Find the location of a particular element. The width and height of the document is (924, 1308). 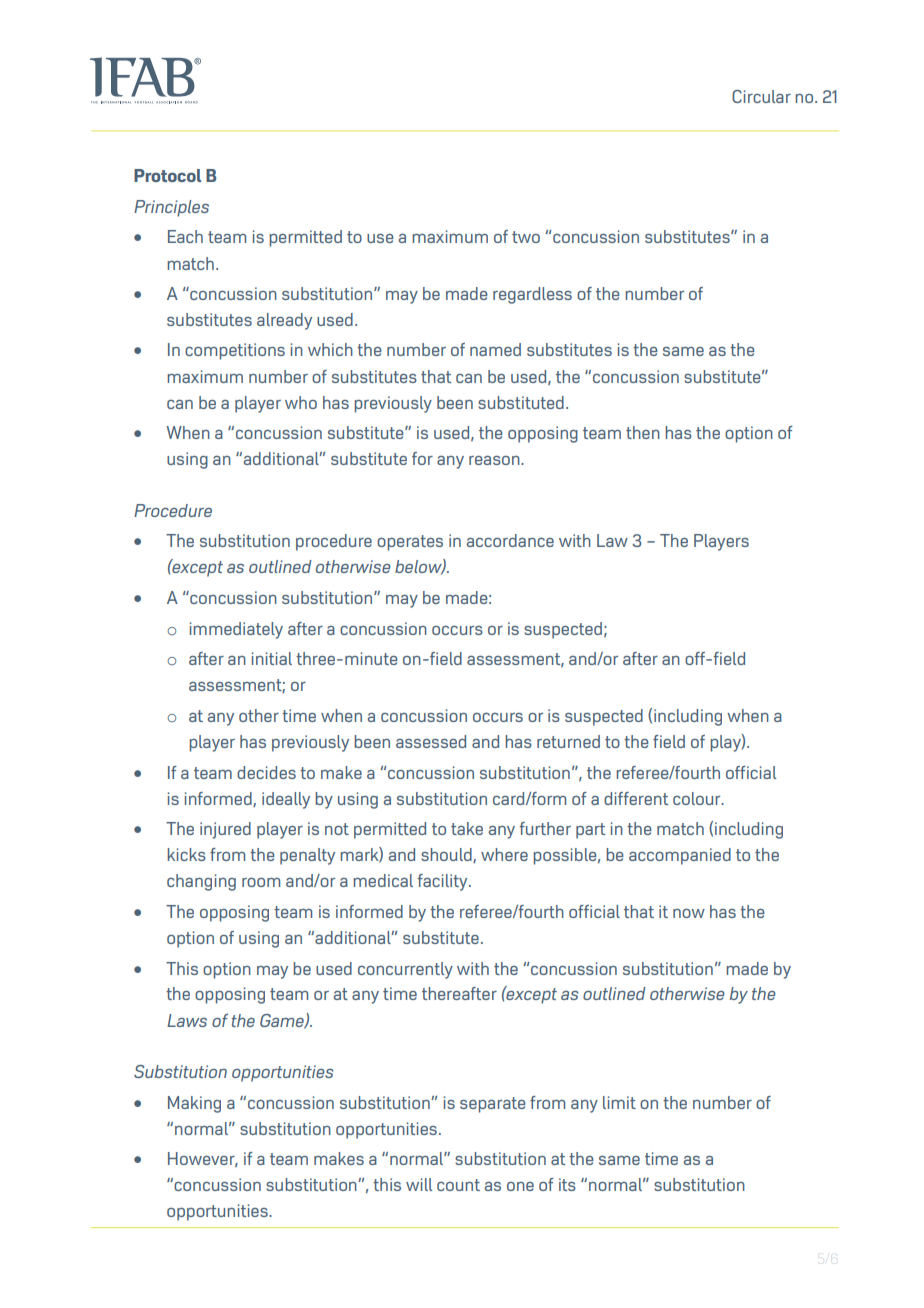

reason is located at coordinates (495, 460).
